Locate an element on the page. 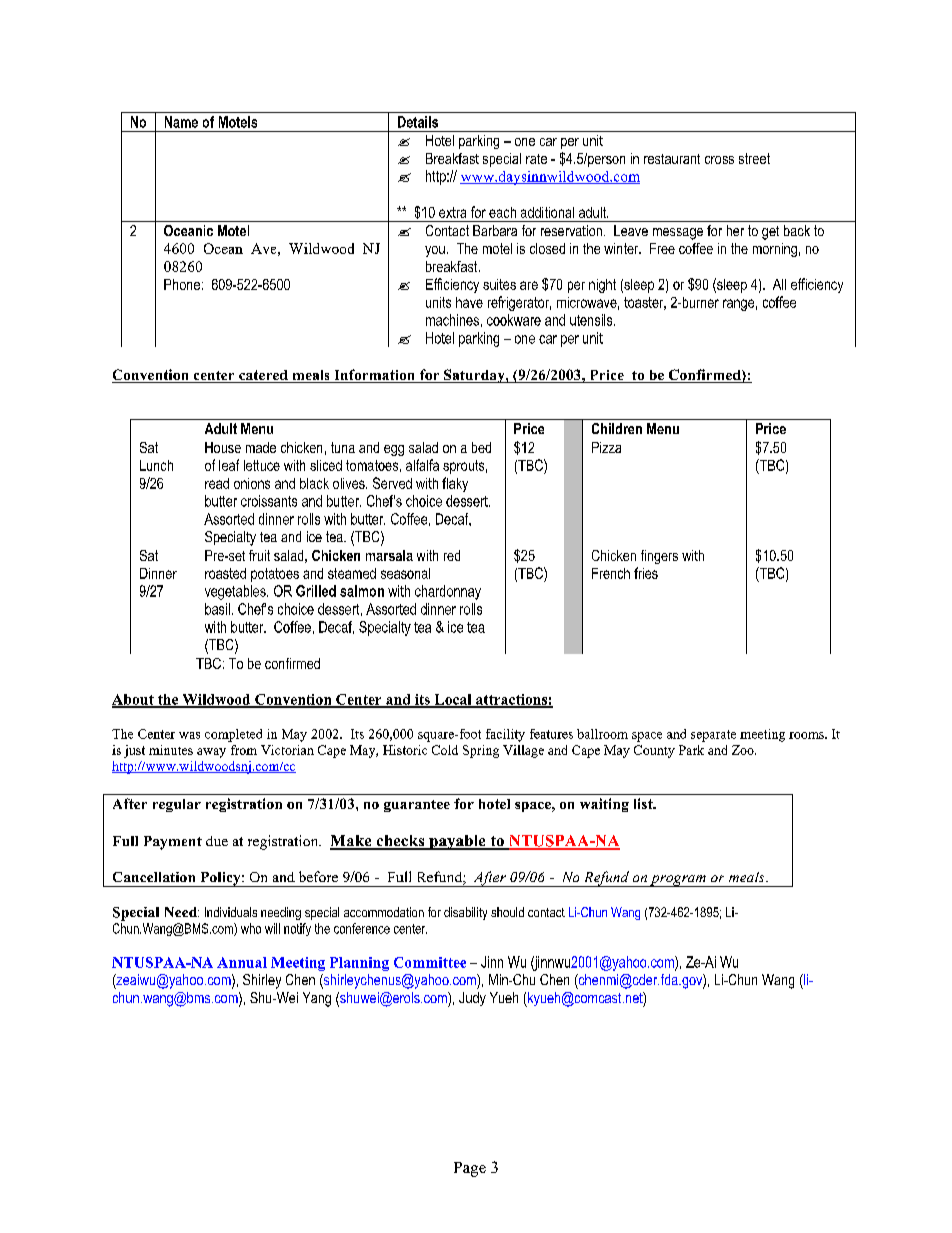  Page is located at coordinates (470, 1169).
